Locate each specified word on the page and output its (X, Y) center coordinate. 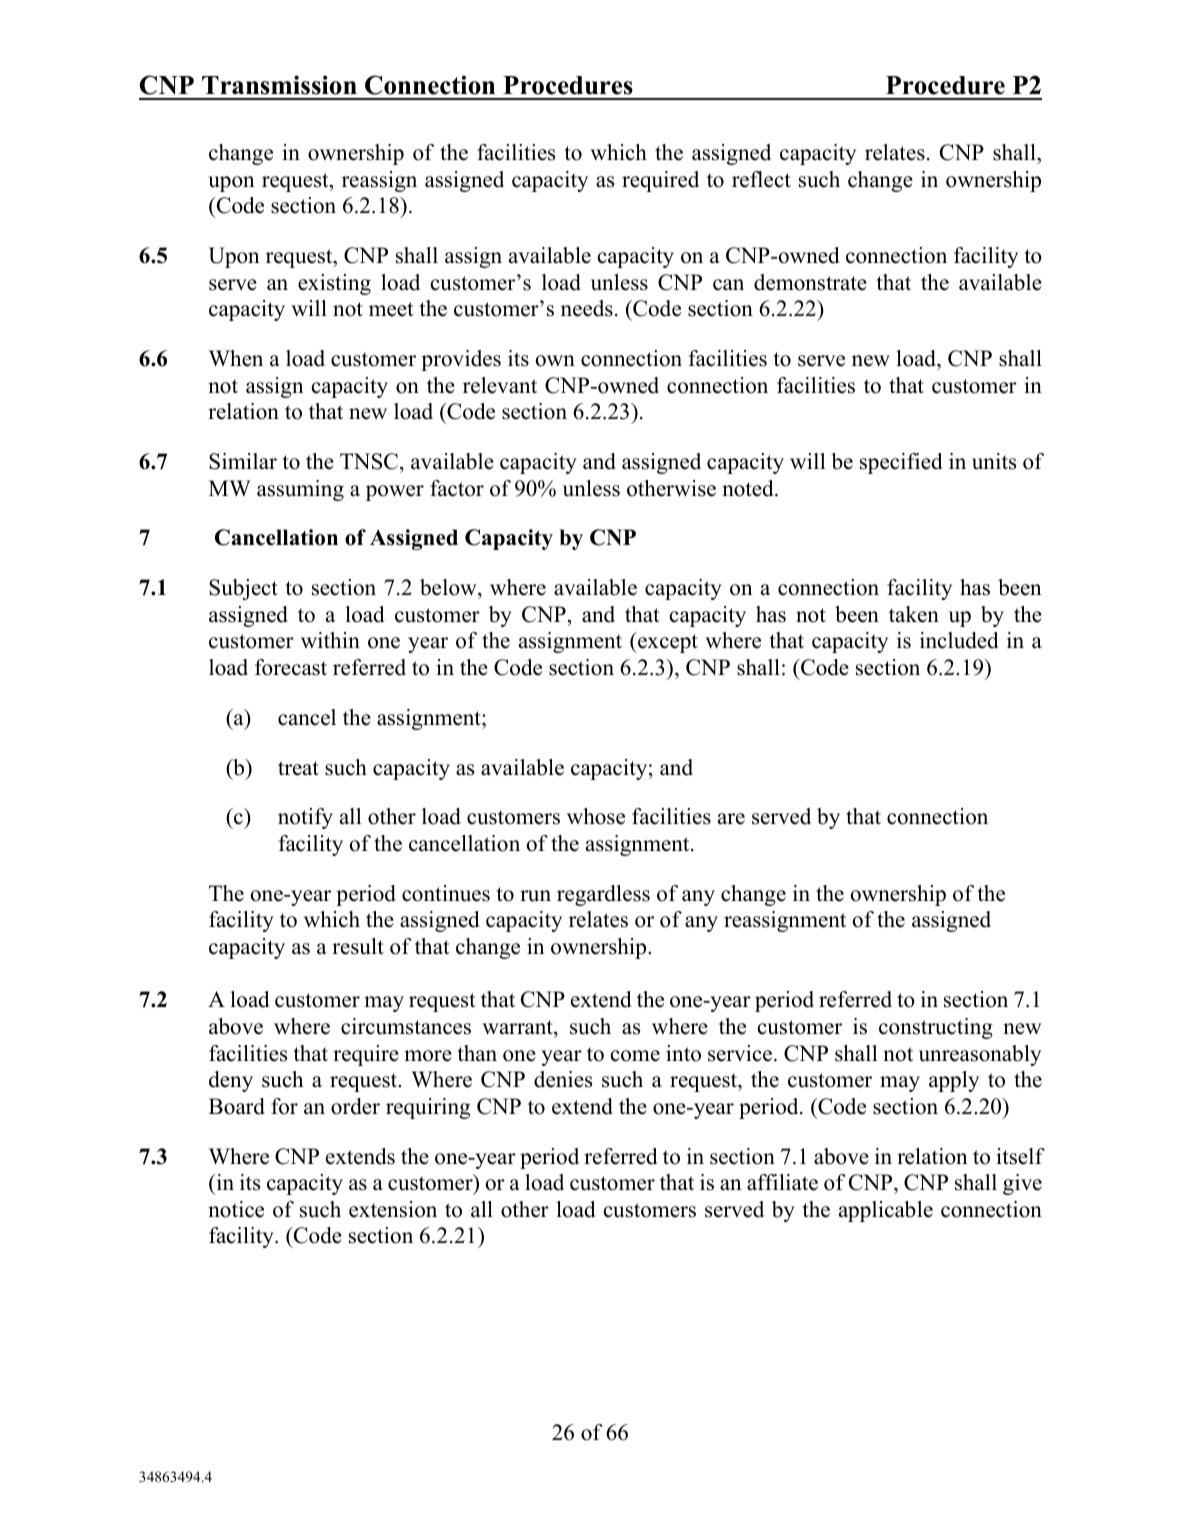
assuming (300, 490)
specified (901, 463)
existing (334, 284)
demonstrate (810, 282)
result (358, 946)
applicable (886, 1211)
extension (393, 1209)
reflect (761, 179)
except (667, 643)
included (959, 640)
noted (749, 488)
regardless (603, 895)
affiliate (782, 1182)
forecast (291, 667)
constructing (936, 1028)
